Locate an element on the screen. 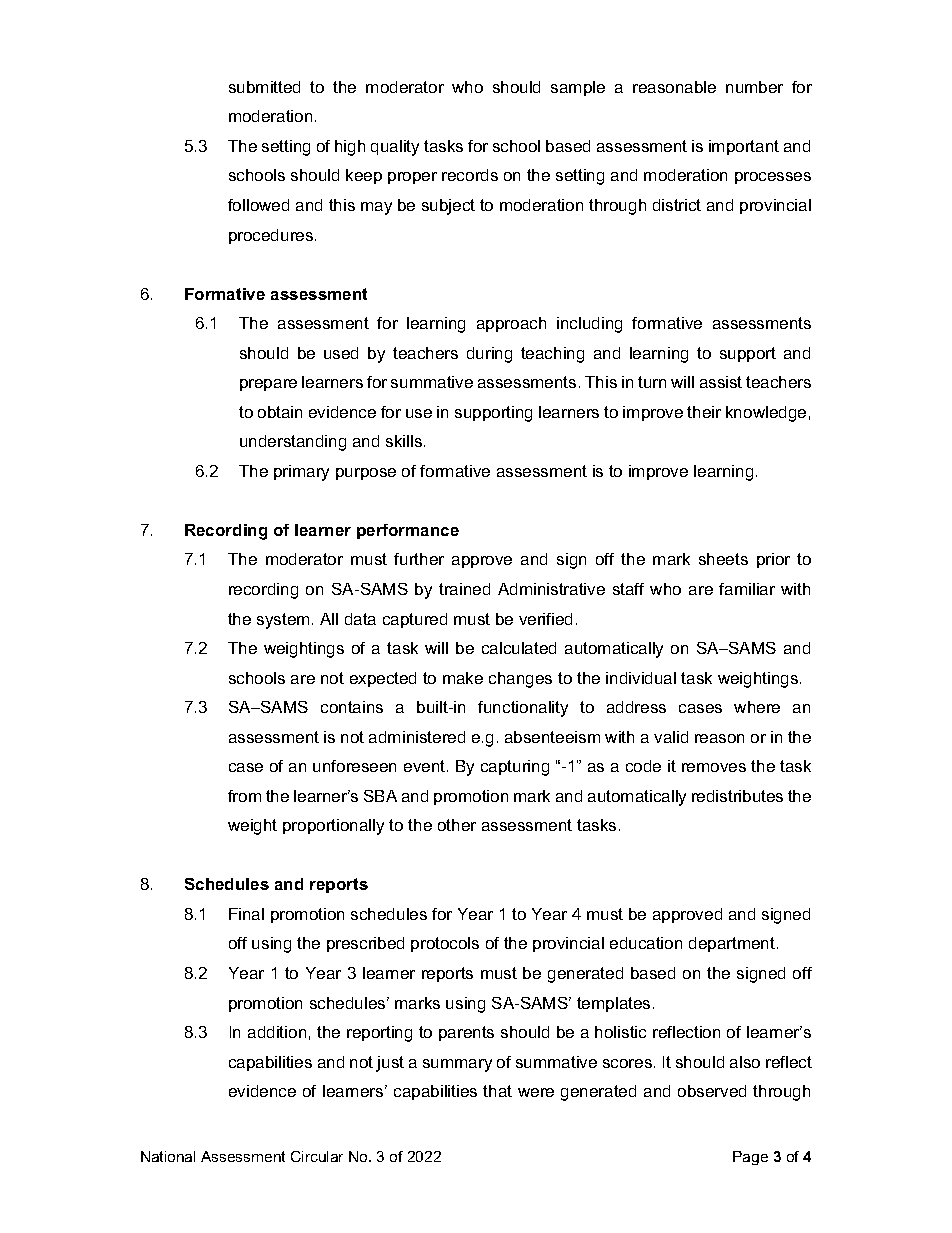  important is located at coordinates (744, 147).
